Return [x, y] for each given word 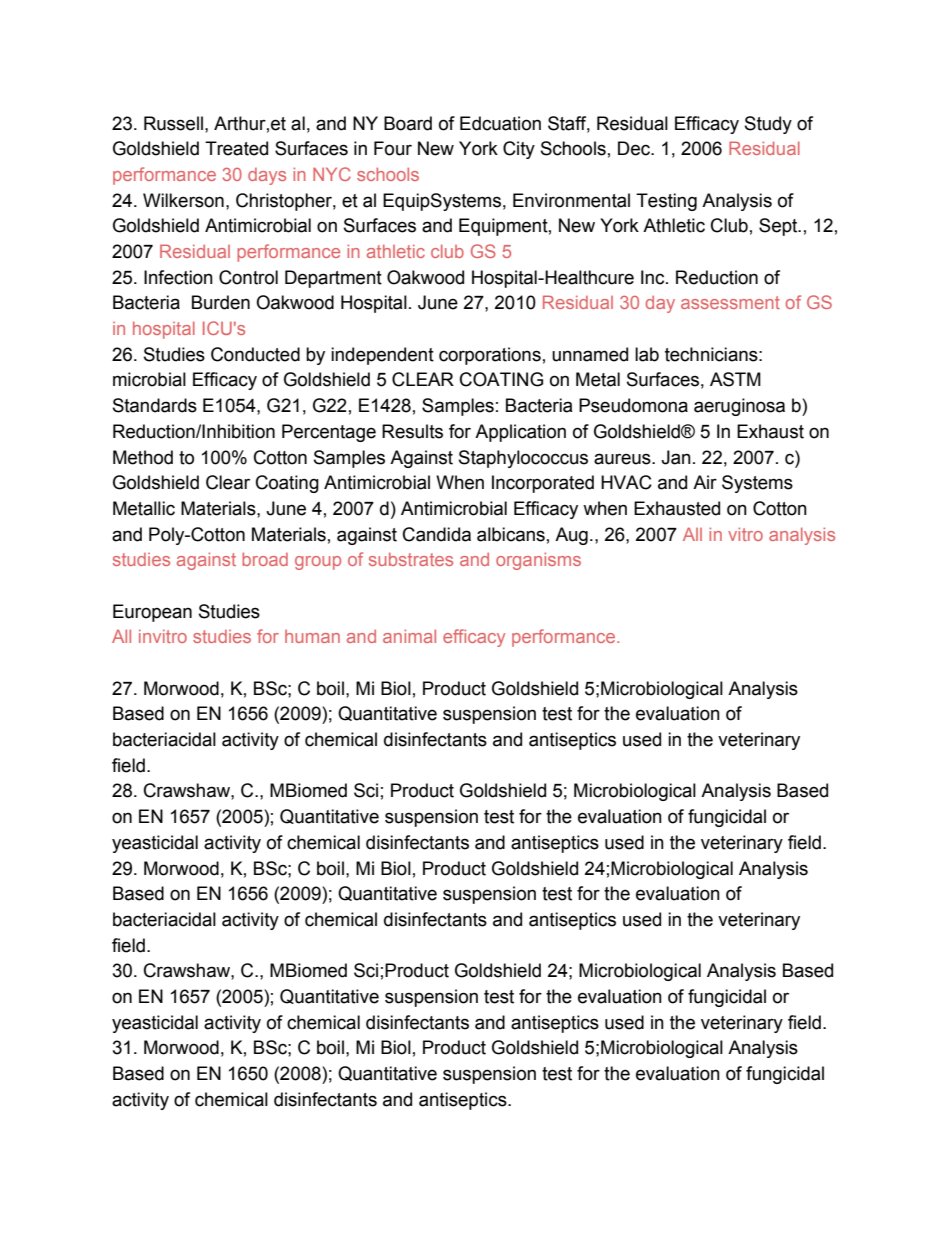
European [152, 613]
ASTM [735, 379]
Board [408, 123]
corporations [490, 356]
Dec [635, 148]
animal [409, 636]
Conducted [255, 354]
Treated [236, 148]
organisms [538, 561]
